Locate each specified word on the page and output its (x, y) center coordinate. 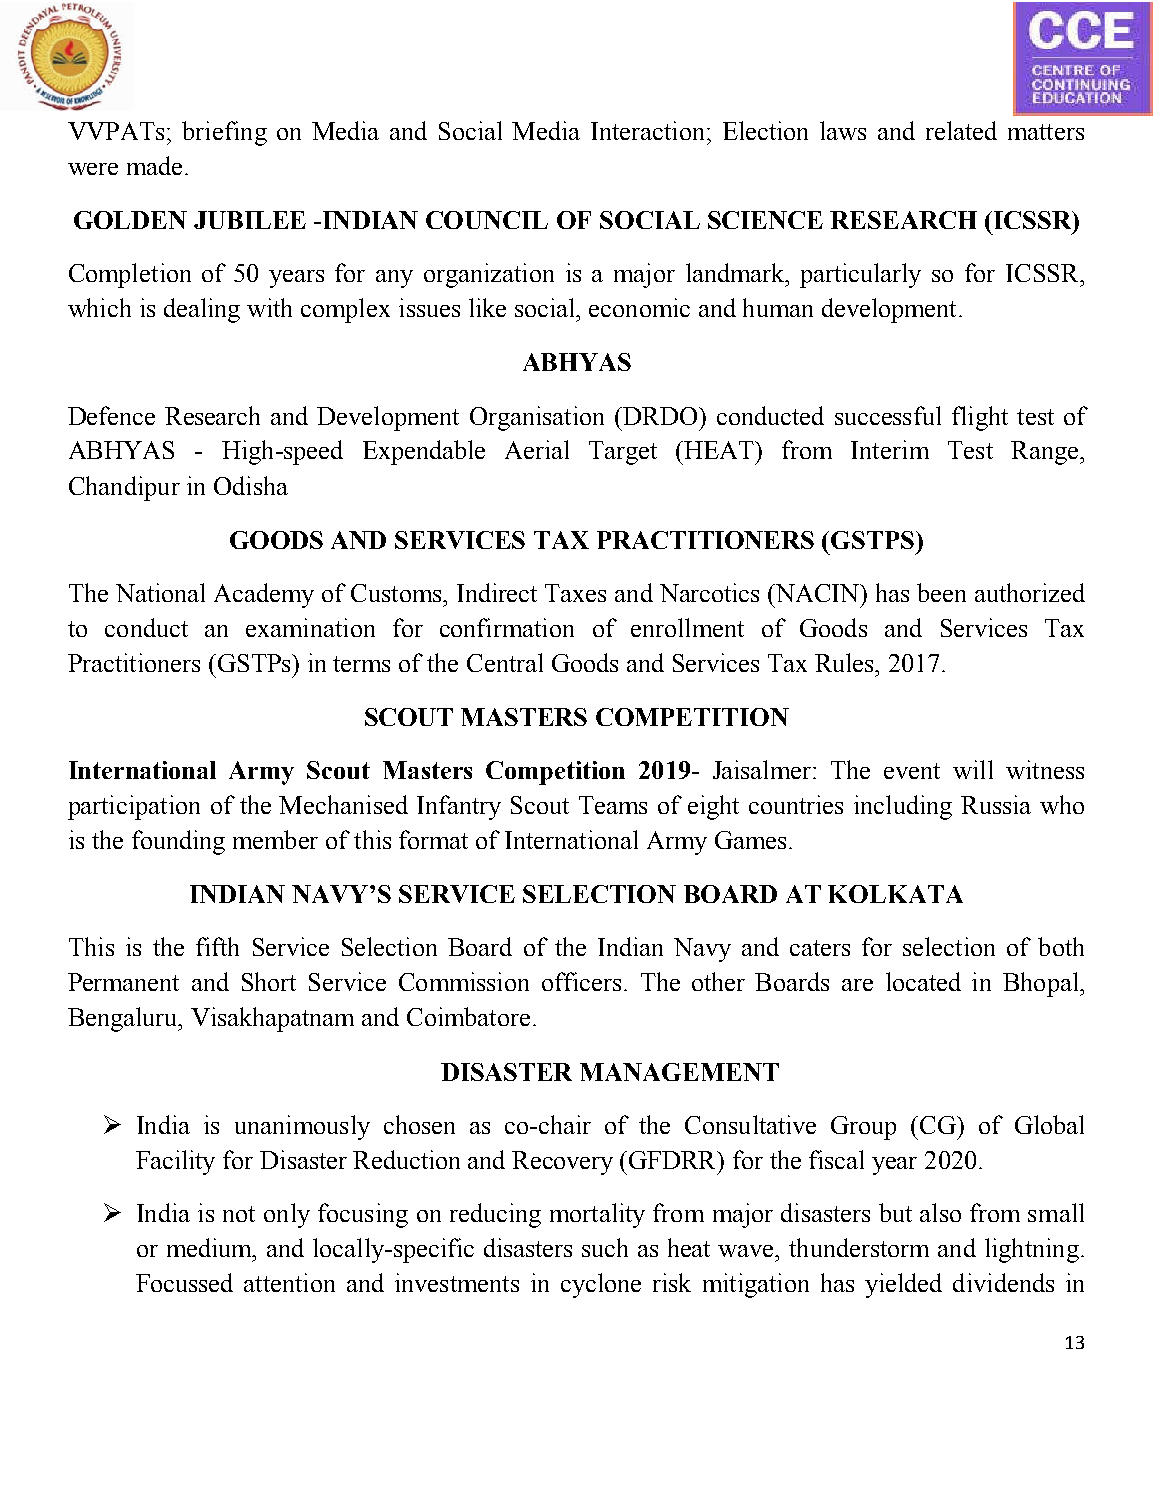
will (973, 769)
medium (210, 1247)
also (940, 1212)
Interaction (649, 130)
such (605, 1247)
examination (310, 627)
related (961, 130)
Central (505, 662)
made (154, 165)
